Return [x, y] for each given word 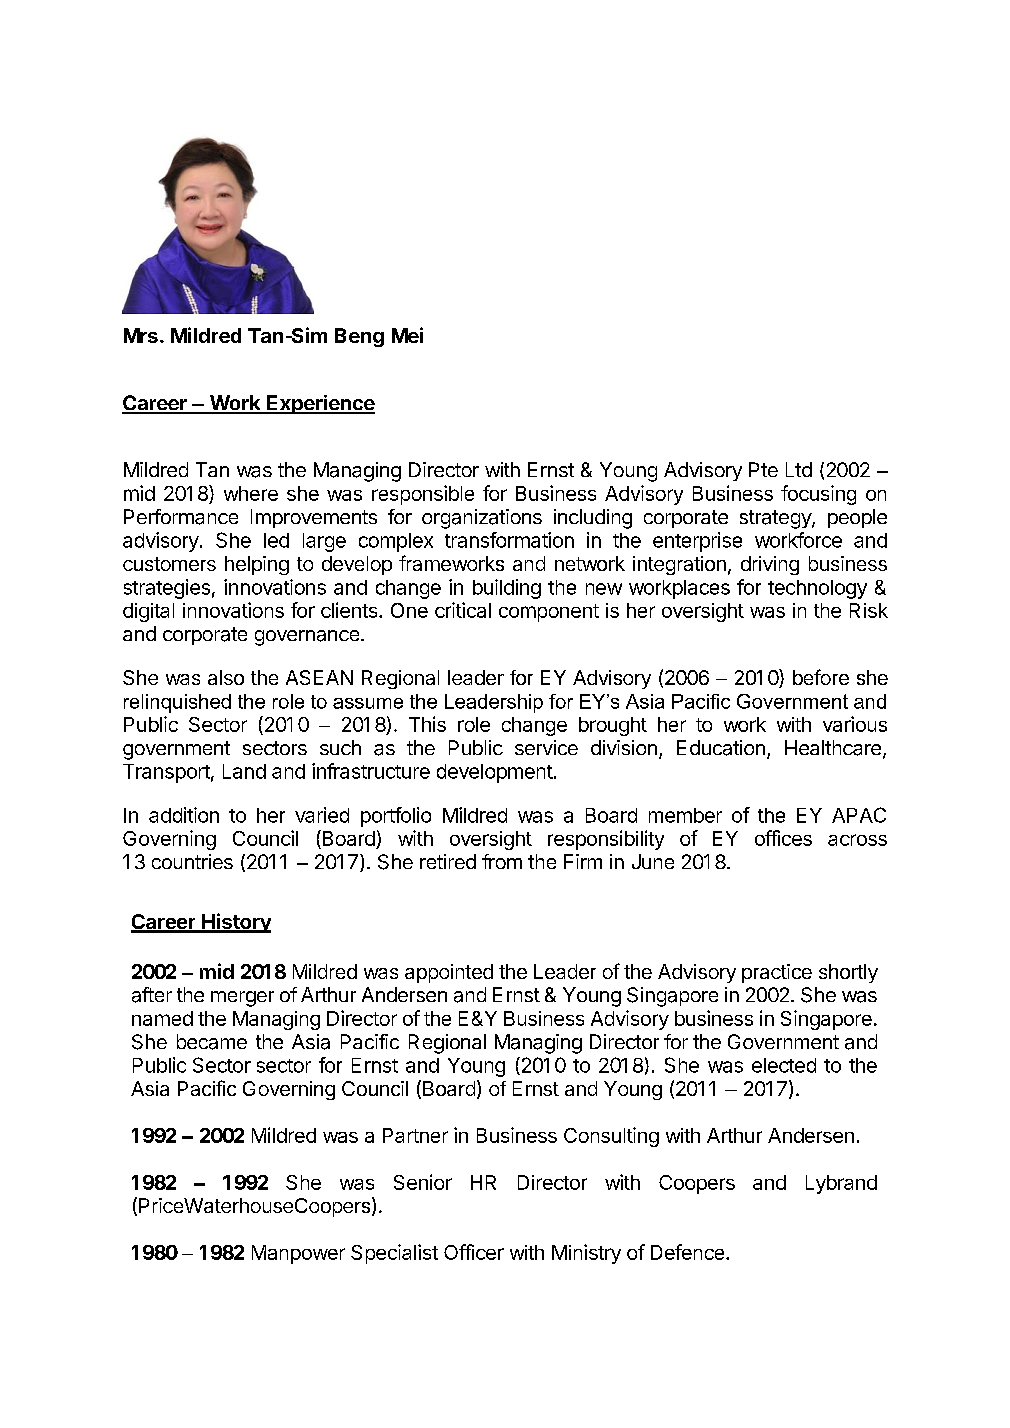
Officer [474, 1252]
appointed [449, 973]
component [549, 613]
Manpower [298, 1254]
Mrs [141, 335]
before [821, 677]
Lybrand [841, 1184]
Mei [407, 335]
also [226, 677]
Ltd [799, 469]
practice [777, 973]
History [235, 923]
